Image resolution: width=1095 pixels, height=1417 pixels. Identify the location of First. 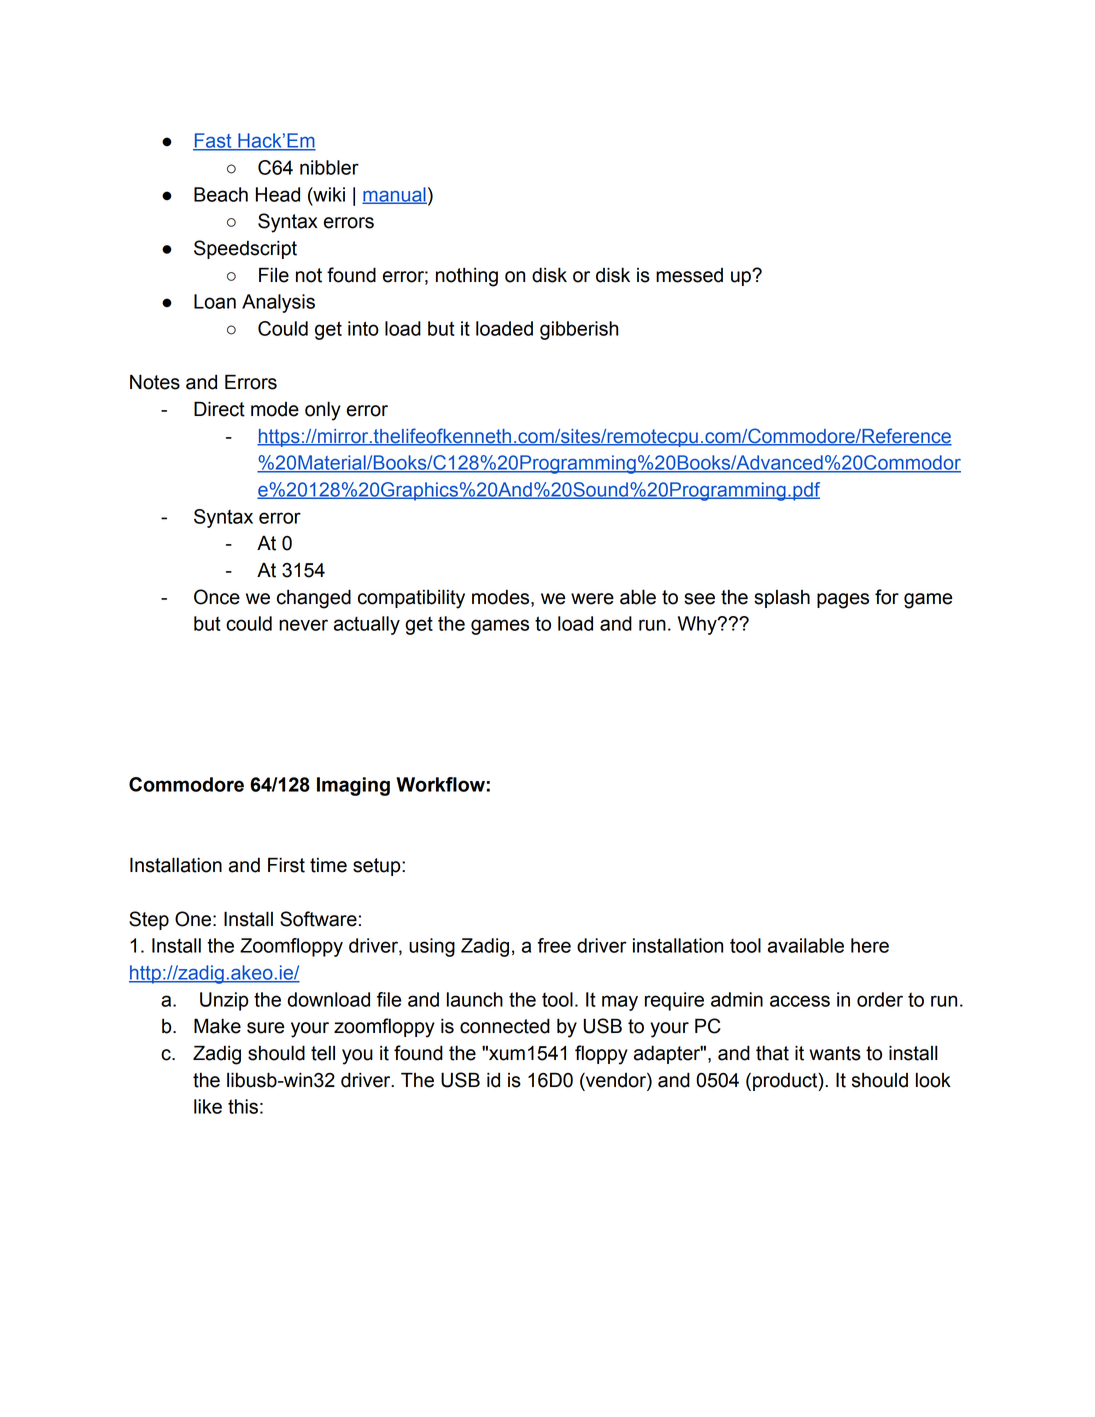
(286, 865).
